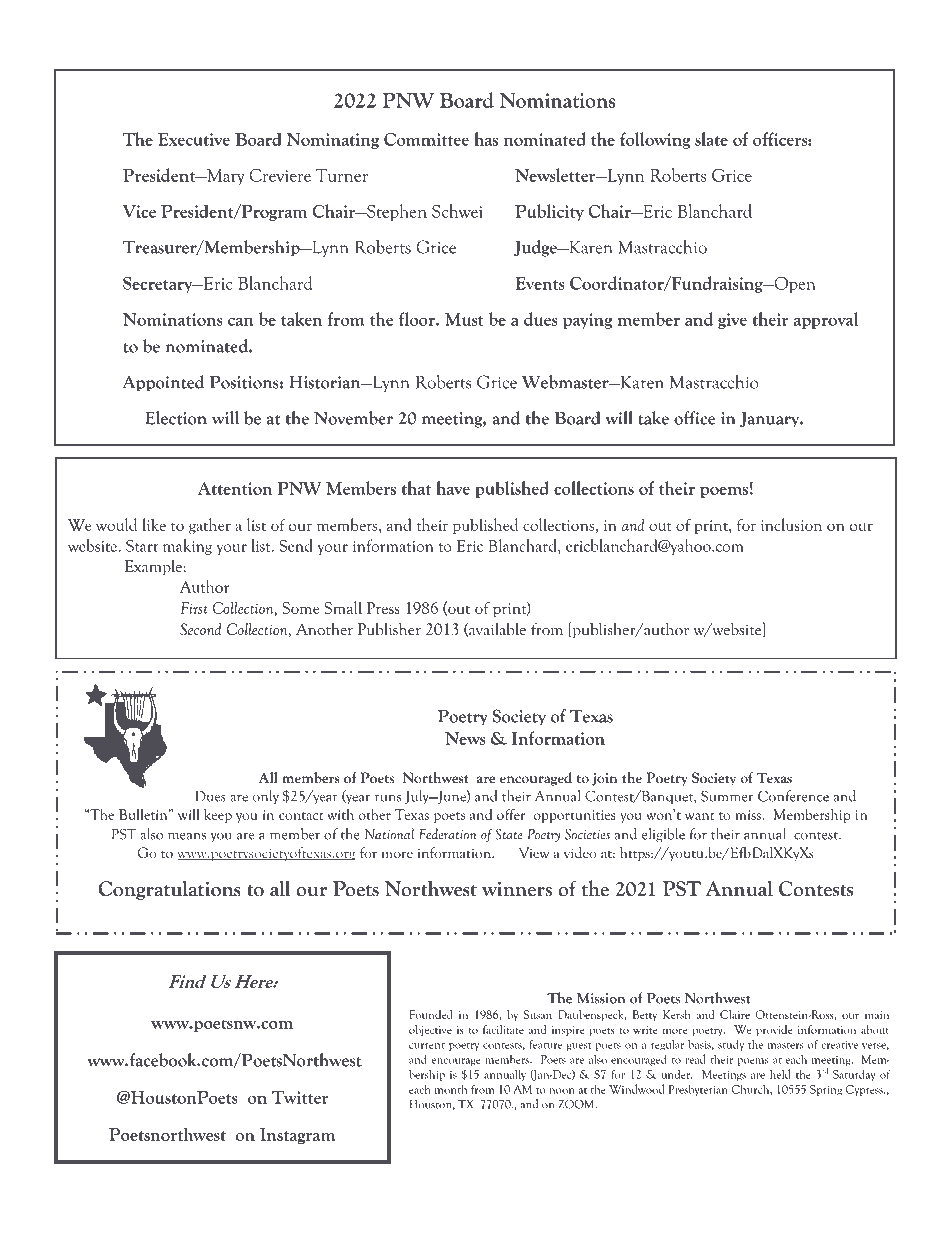  Describe the element at coordinates (300, 1097) in the screenshot. I see `Twitter` at that location.
